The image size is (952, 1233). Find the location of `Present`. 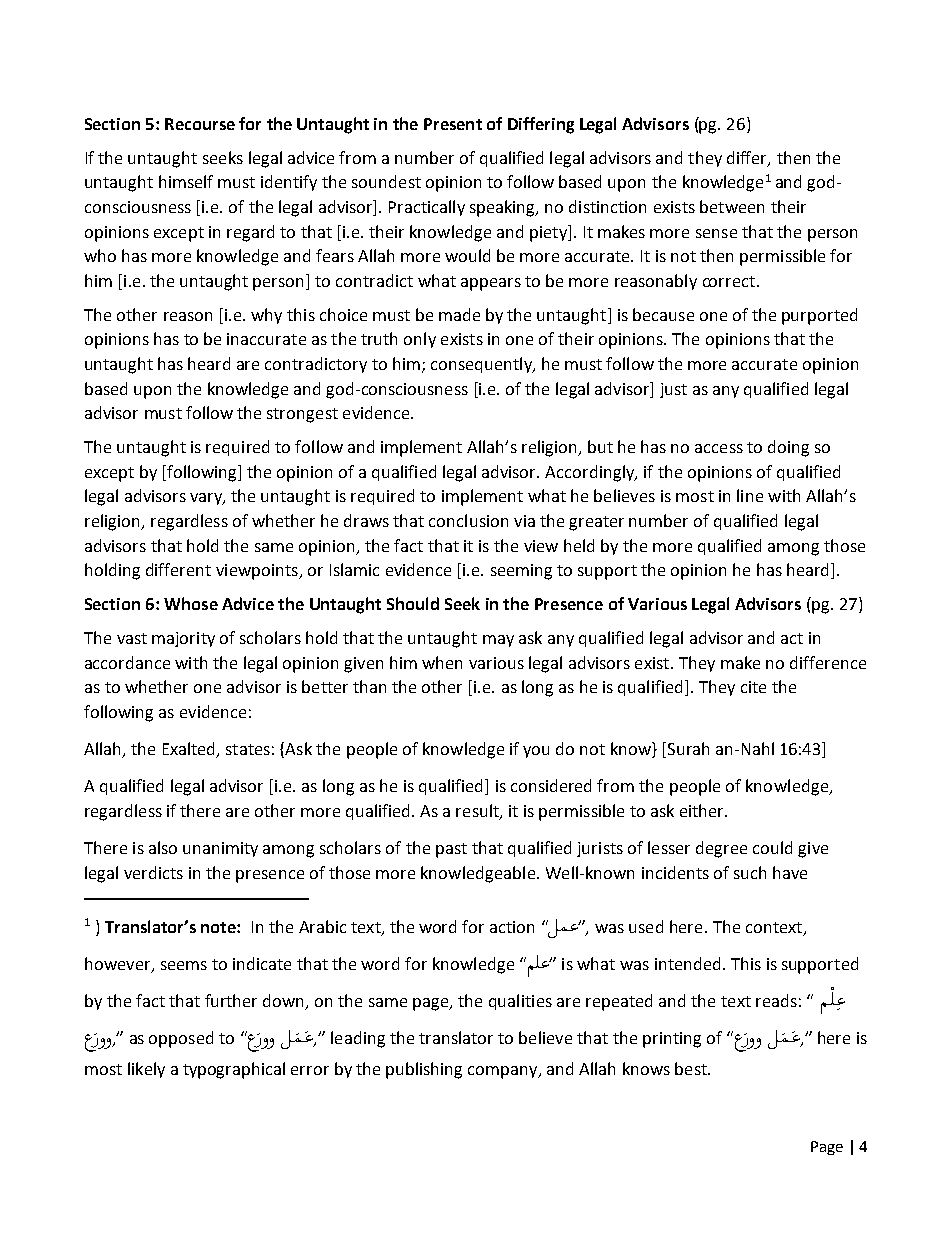

Present is located at coordinates (453, 124).
